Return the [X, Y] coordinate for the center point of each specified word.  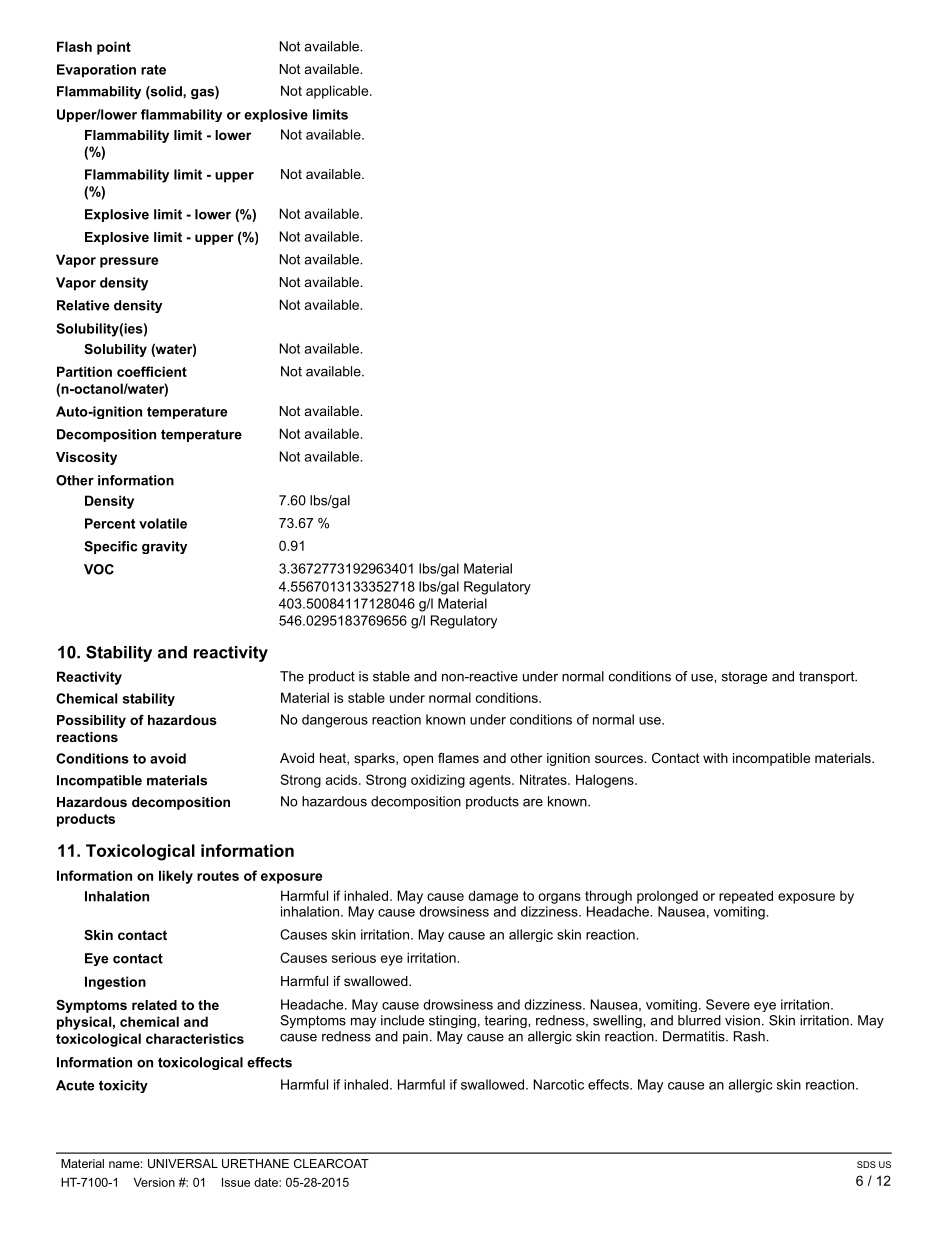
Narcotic [559, 1084]
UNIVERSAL [183, 1163]
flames [458, 758]
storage [744, 677]
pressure [129, 262]
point [114, 48]
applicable [338, 92]
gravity [164, 547]
